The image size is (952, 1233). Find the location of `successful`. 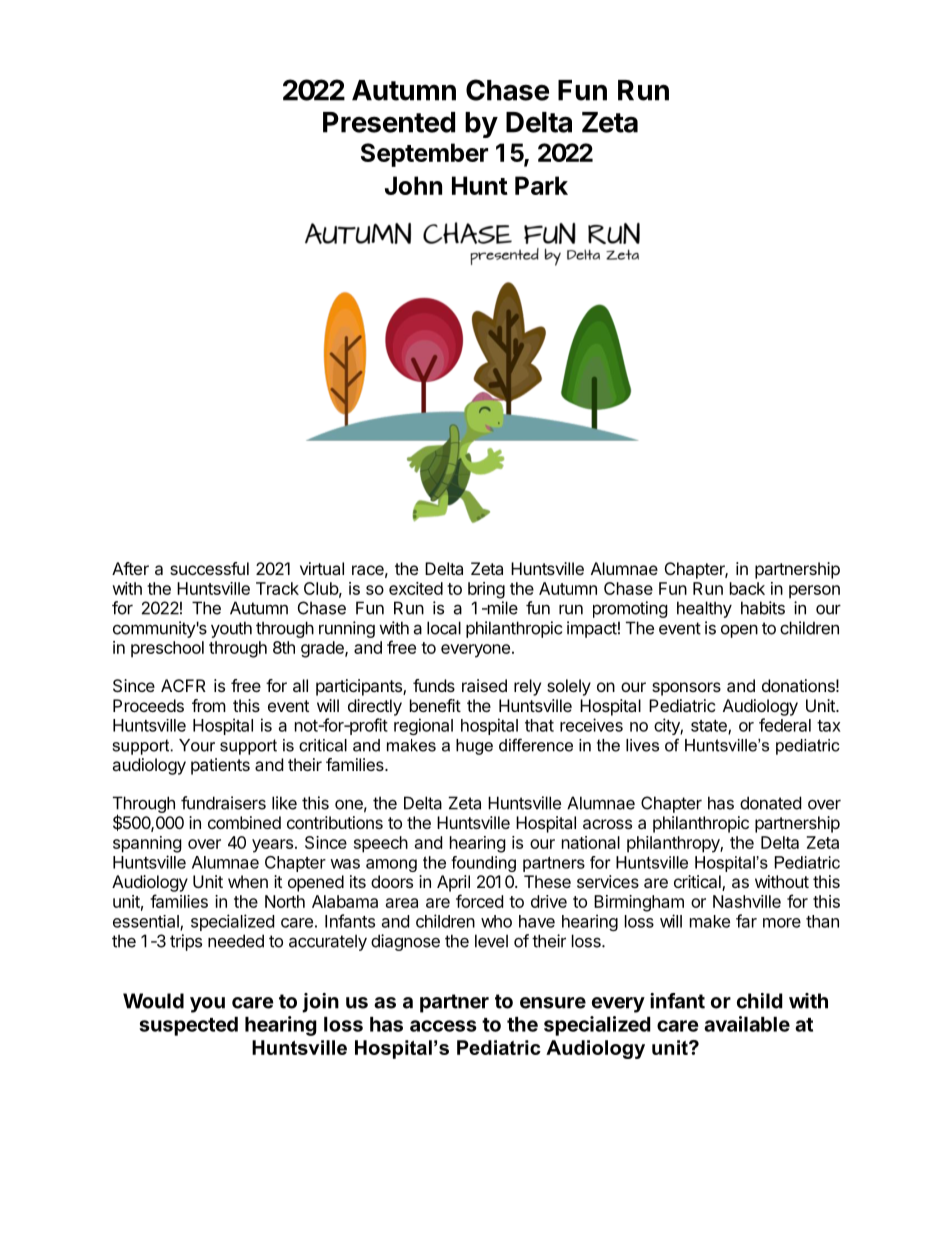

successful is located at coordinates (209, 568).
